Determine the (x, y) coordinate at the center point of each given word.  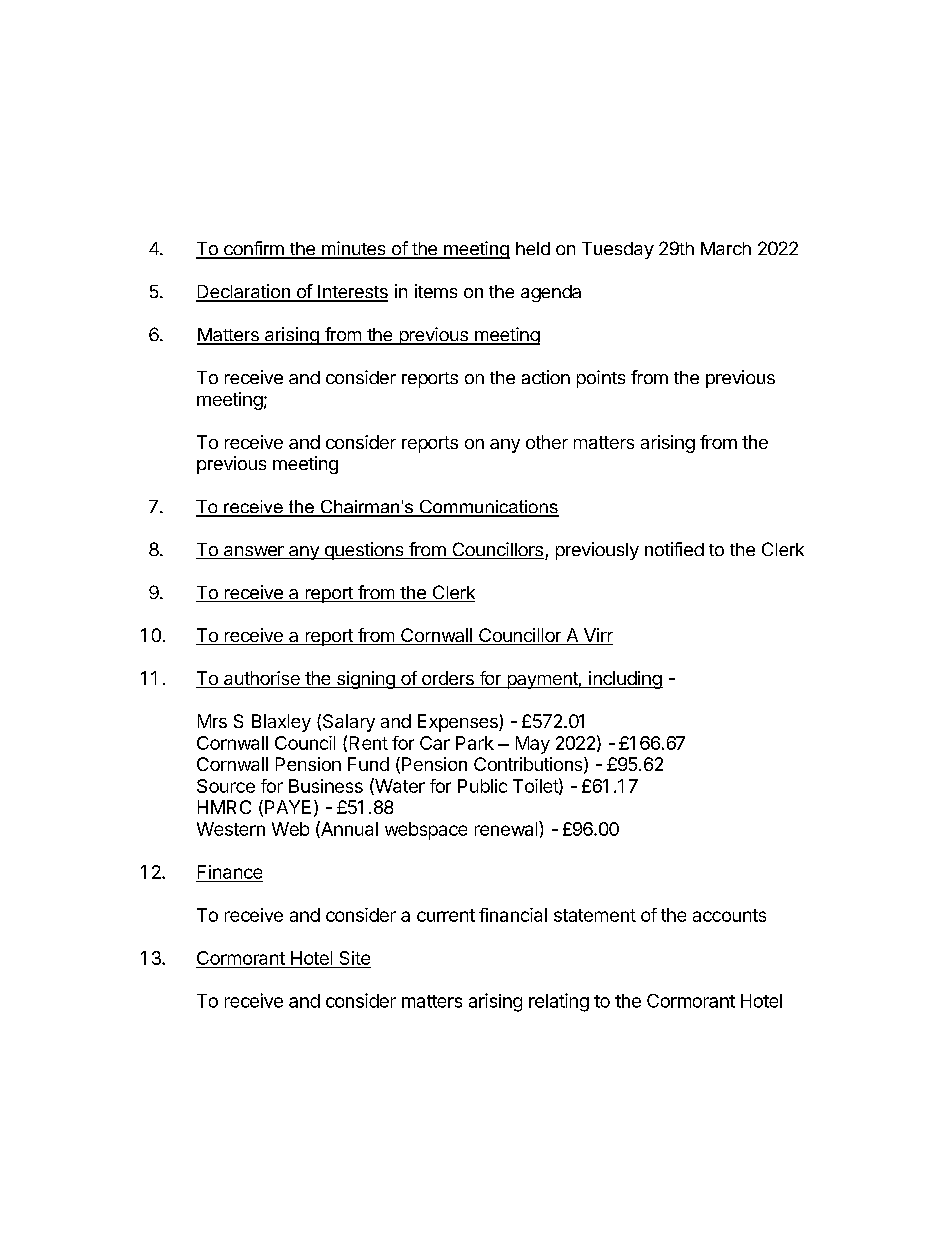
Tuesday (618, 250)
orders (448, 679)
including (625, 680)
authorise (261, 679)
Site (355, 958)
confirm (254, 249)
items (436, 291)
